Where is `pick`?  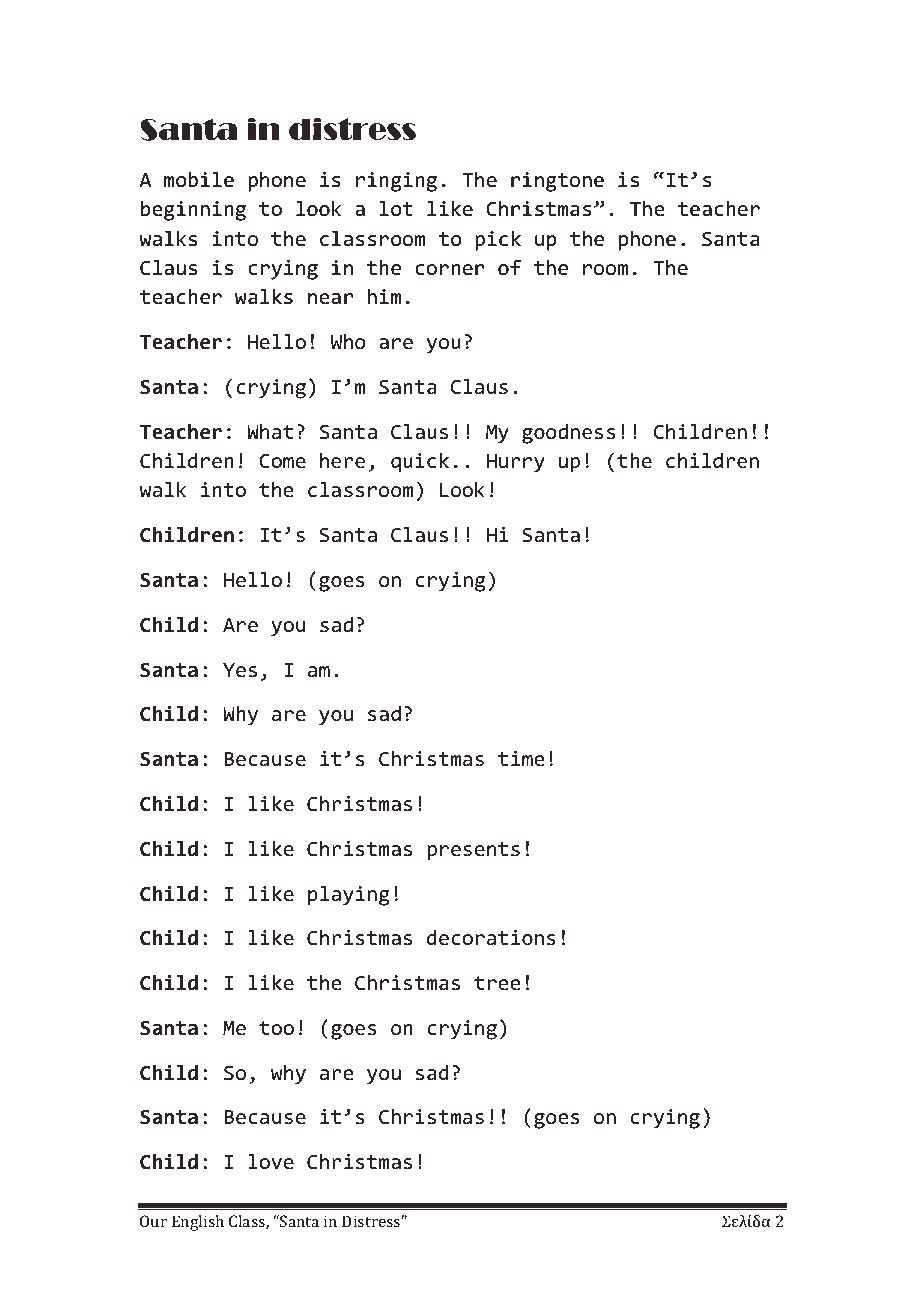 pick is located at coordinates (498, 241).
